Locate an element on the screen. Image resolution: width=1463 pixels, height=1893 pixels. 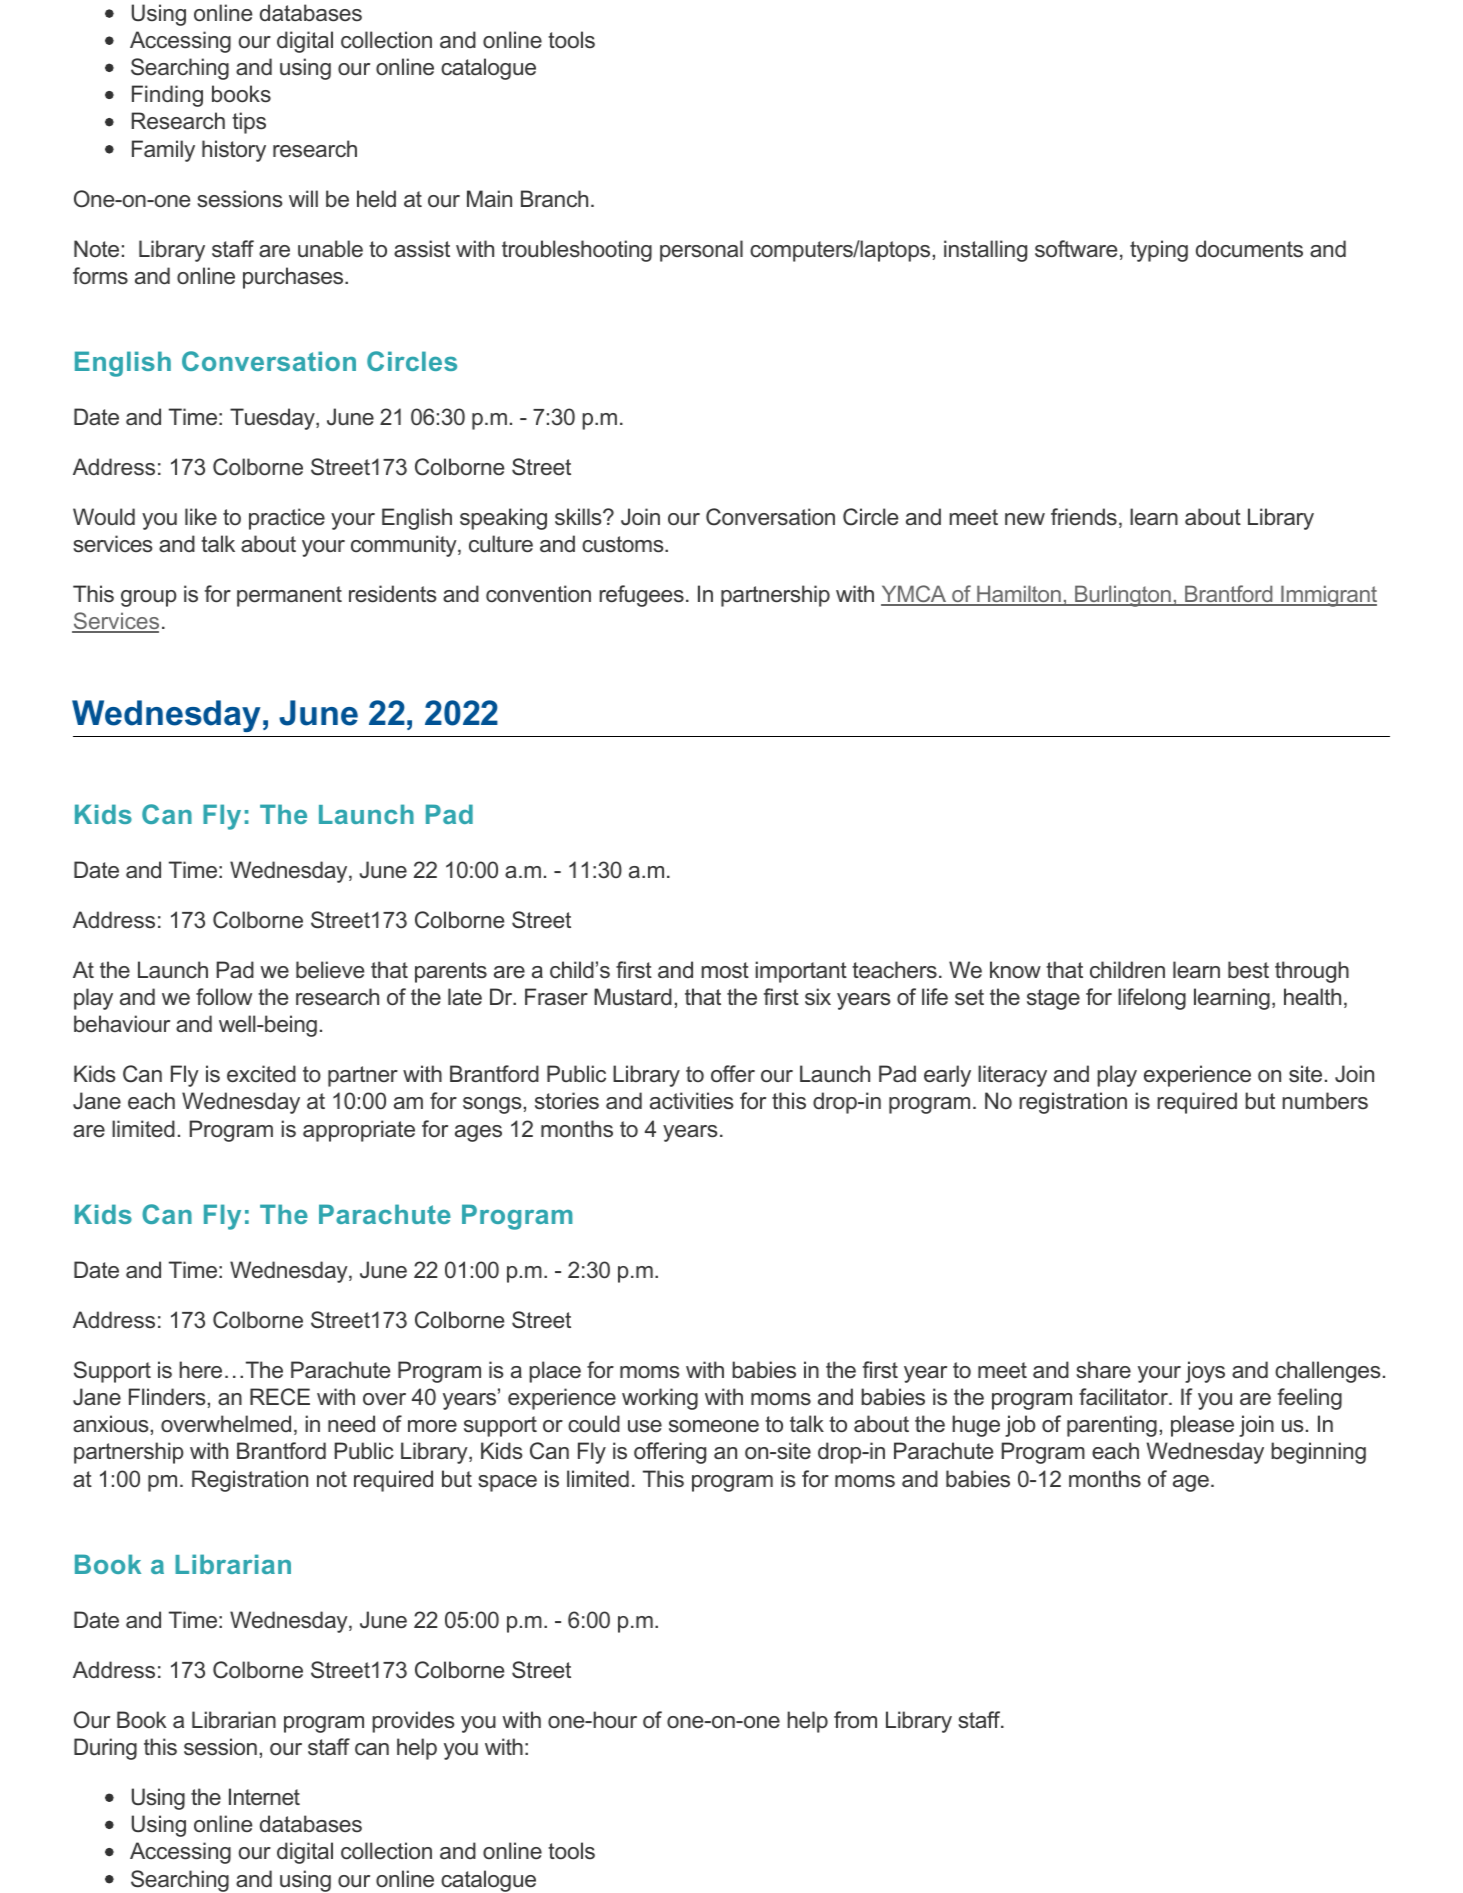
typing is located at coordinates (1159, 251).
